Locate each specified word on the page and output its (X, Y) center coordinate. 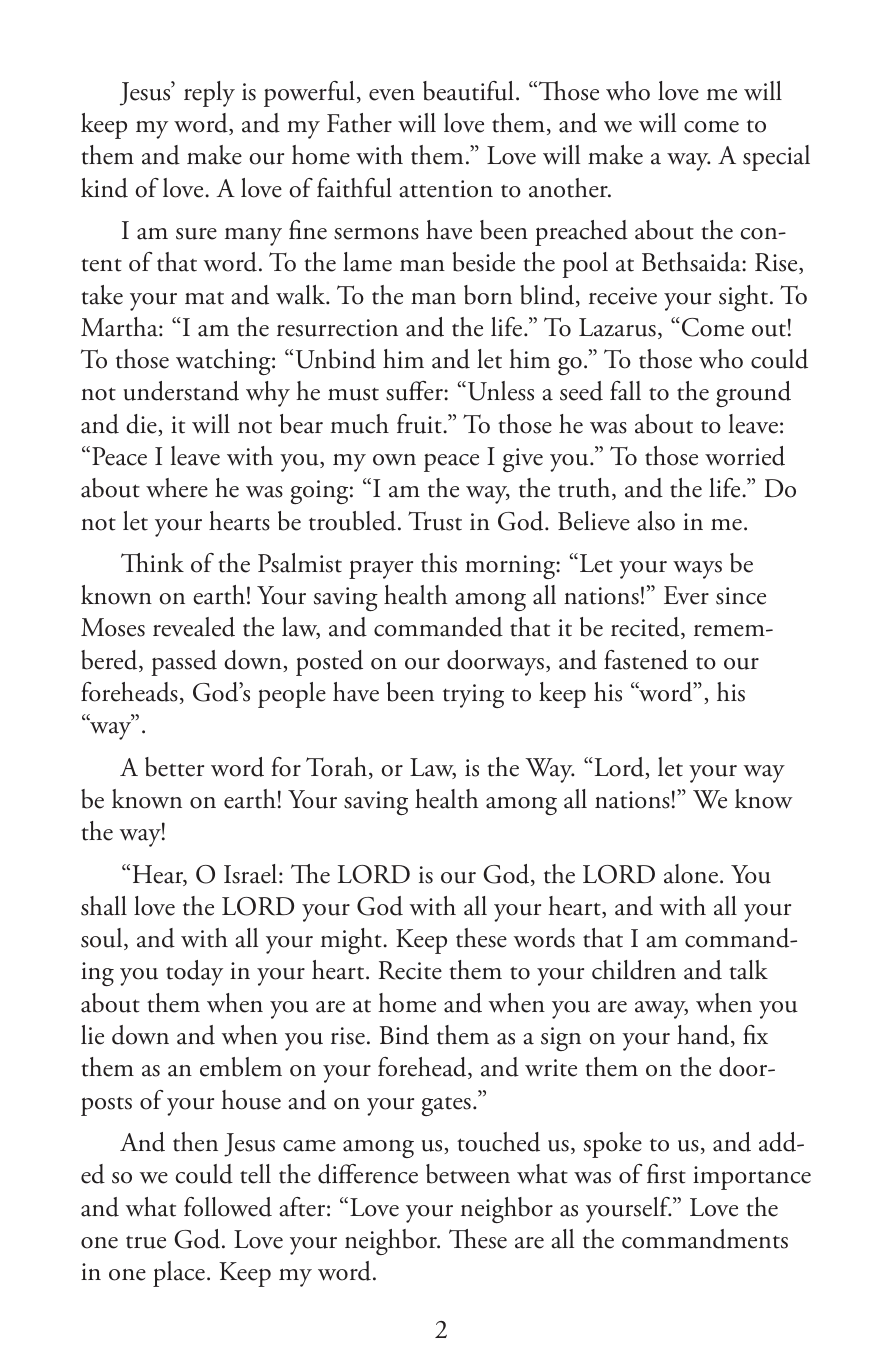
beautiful (468, 91)
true (146, 1242)
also (656, 521)
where (177, 488)
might (352, 941)
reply (209, 94)
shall (104, 906)
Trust (435, 521)
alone (692, 874)
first (666, 1174)
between (468, 1174)
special (776, 158)
